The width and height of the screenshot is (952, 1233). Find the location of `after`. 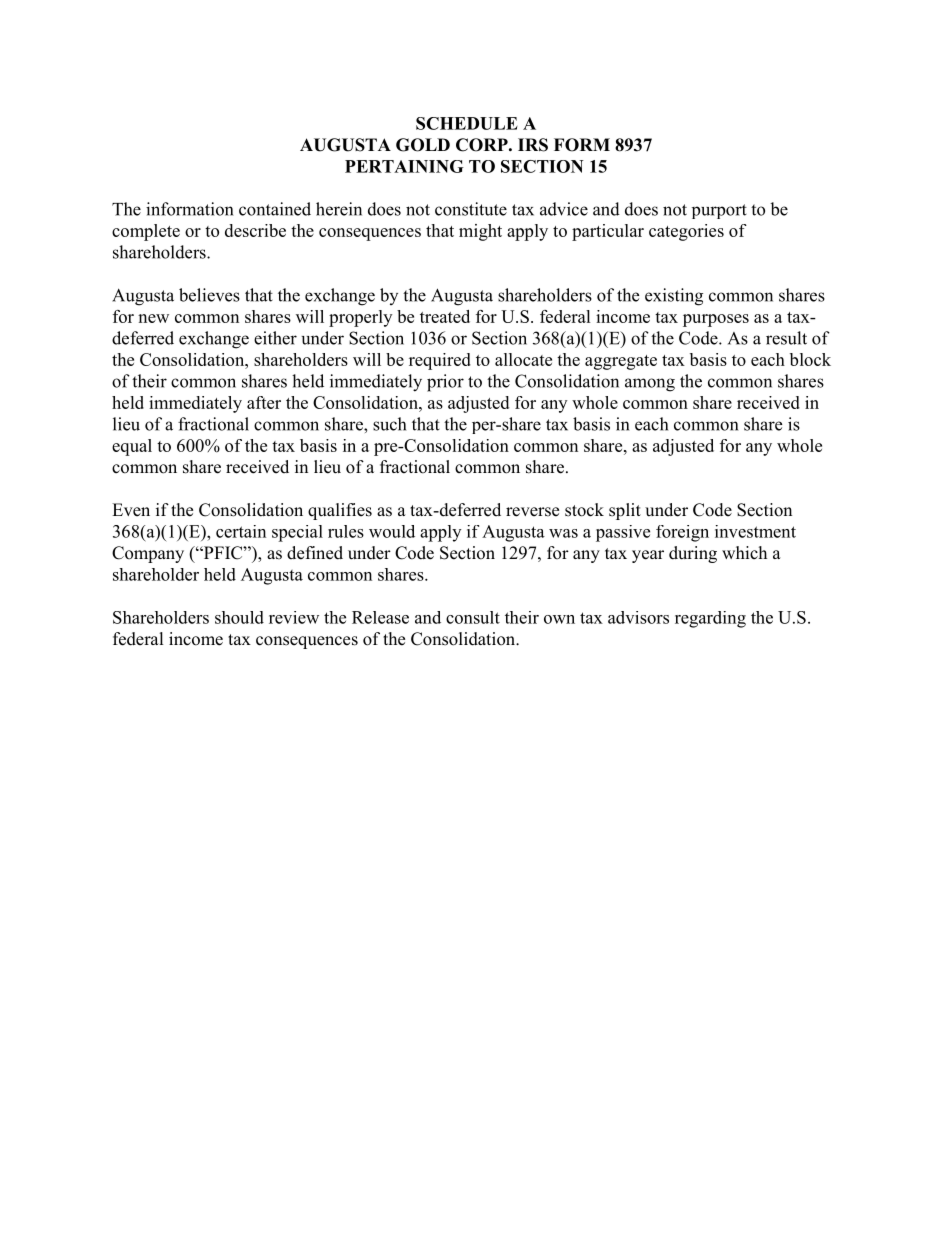

after is located at coordinates (264, 402).
